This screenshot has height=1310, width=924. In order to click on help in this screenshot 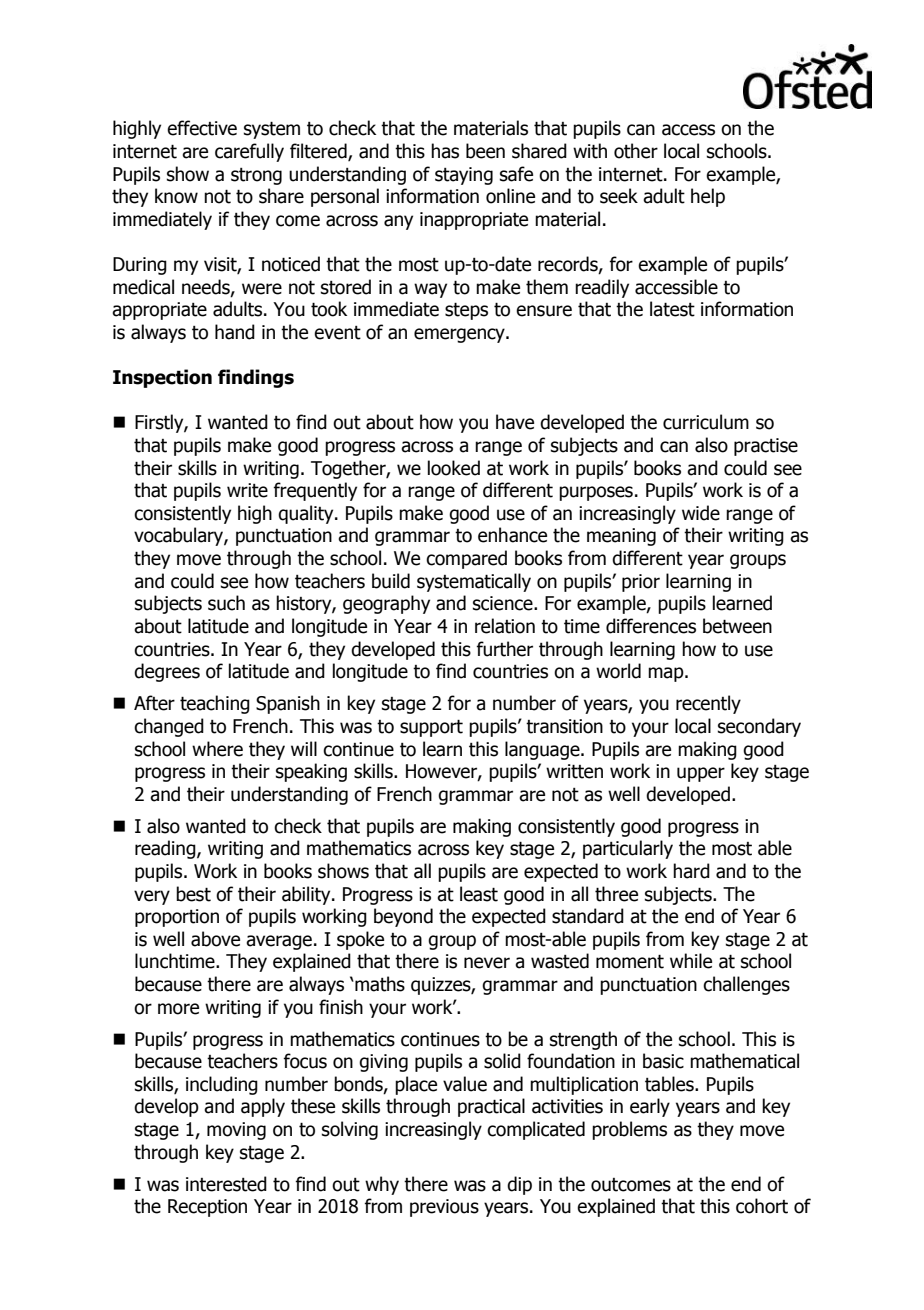, I will do `click(708, 197)`.
